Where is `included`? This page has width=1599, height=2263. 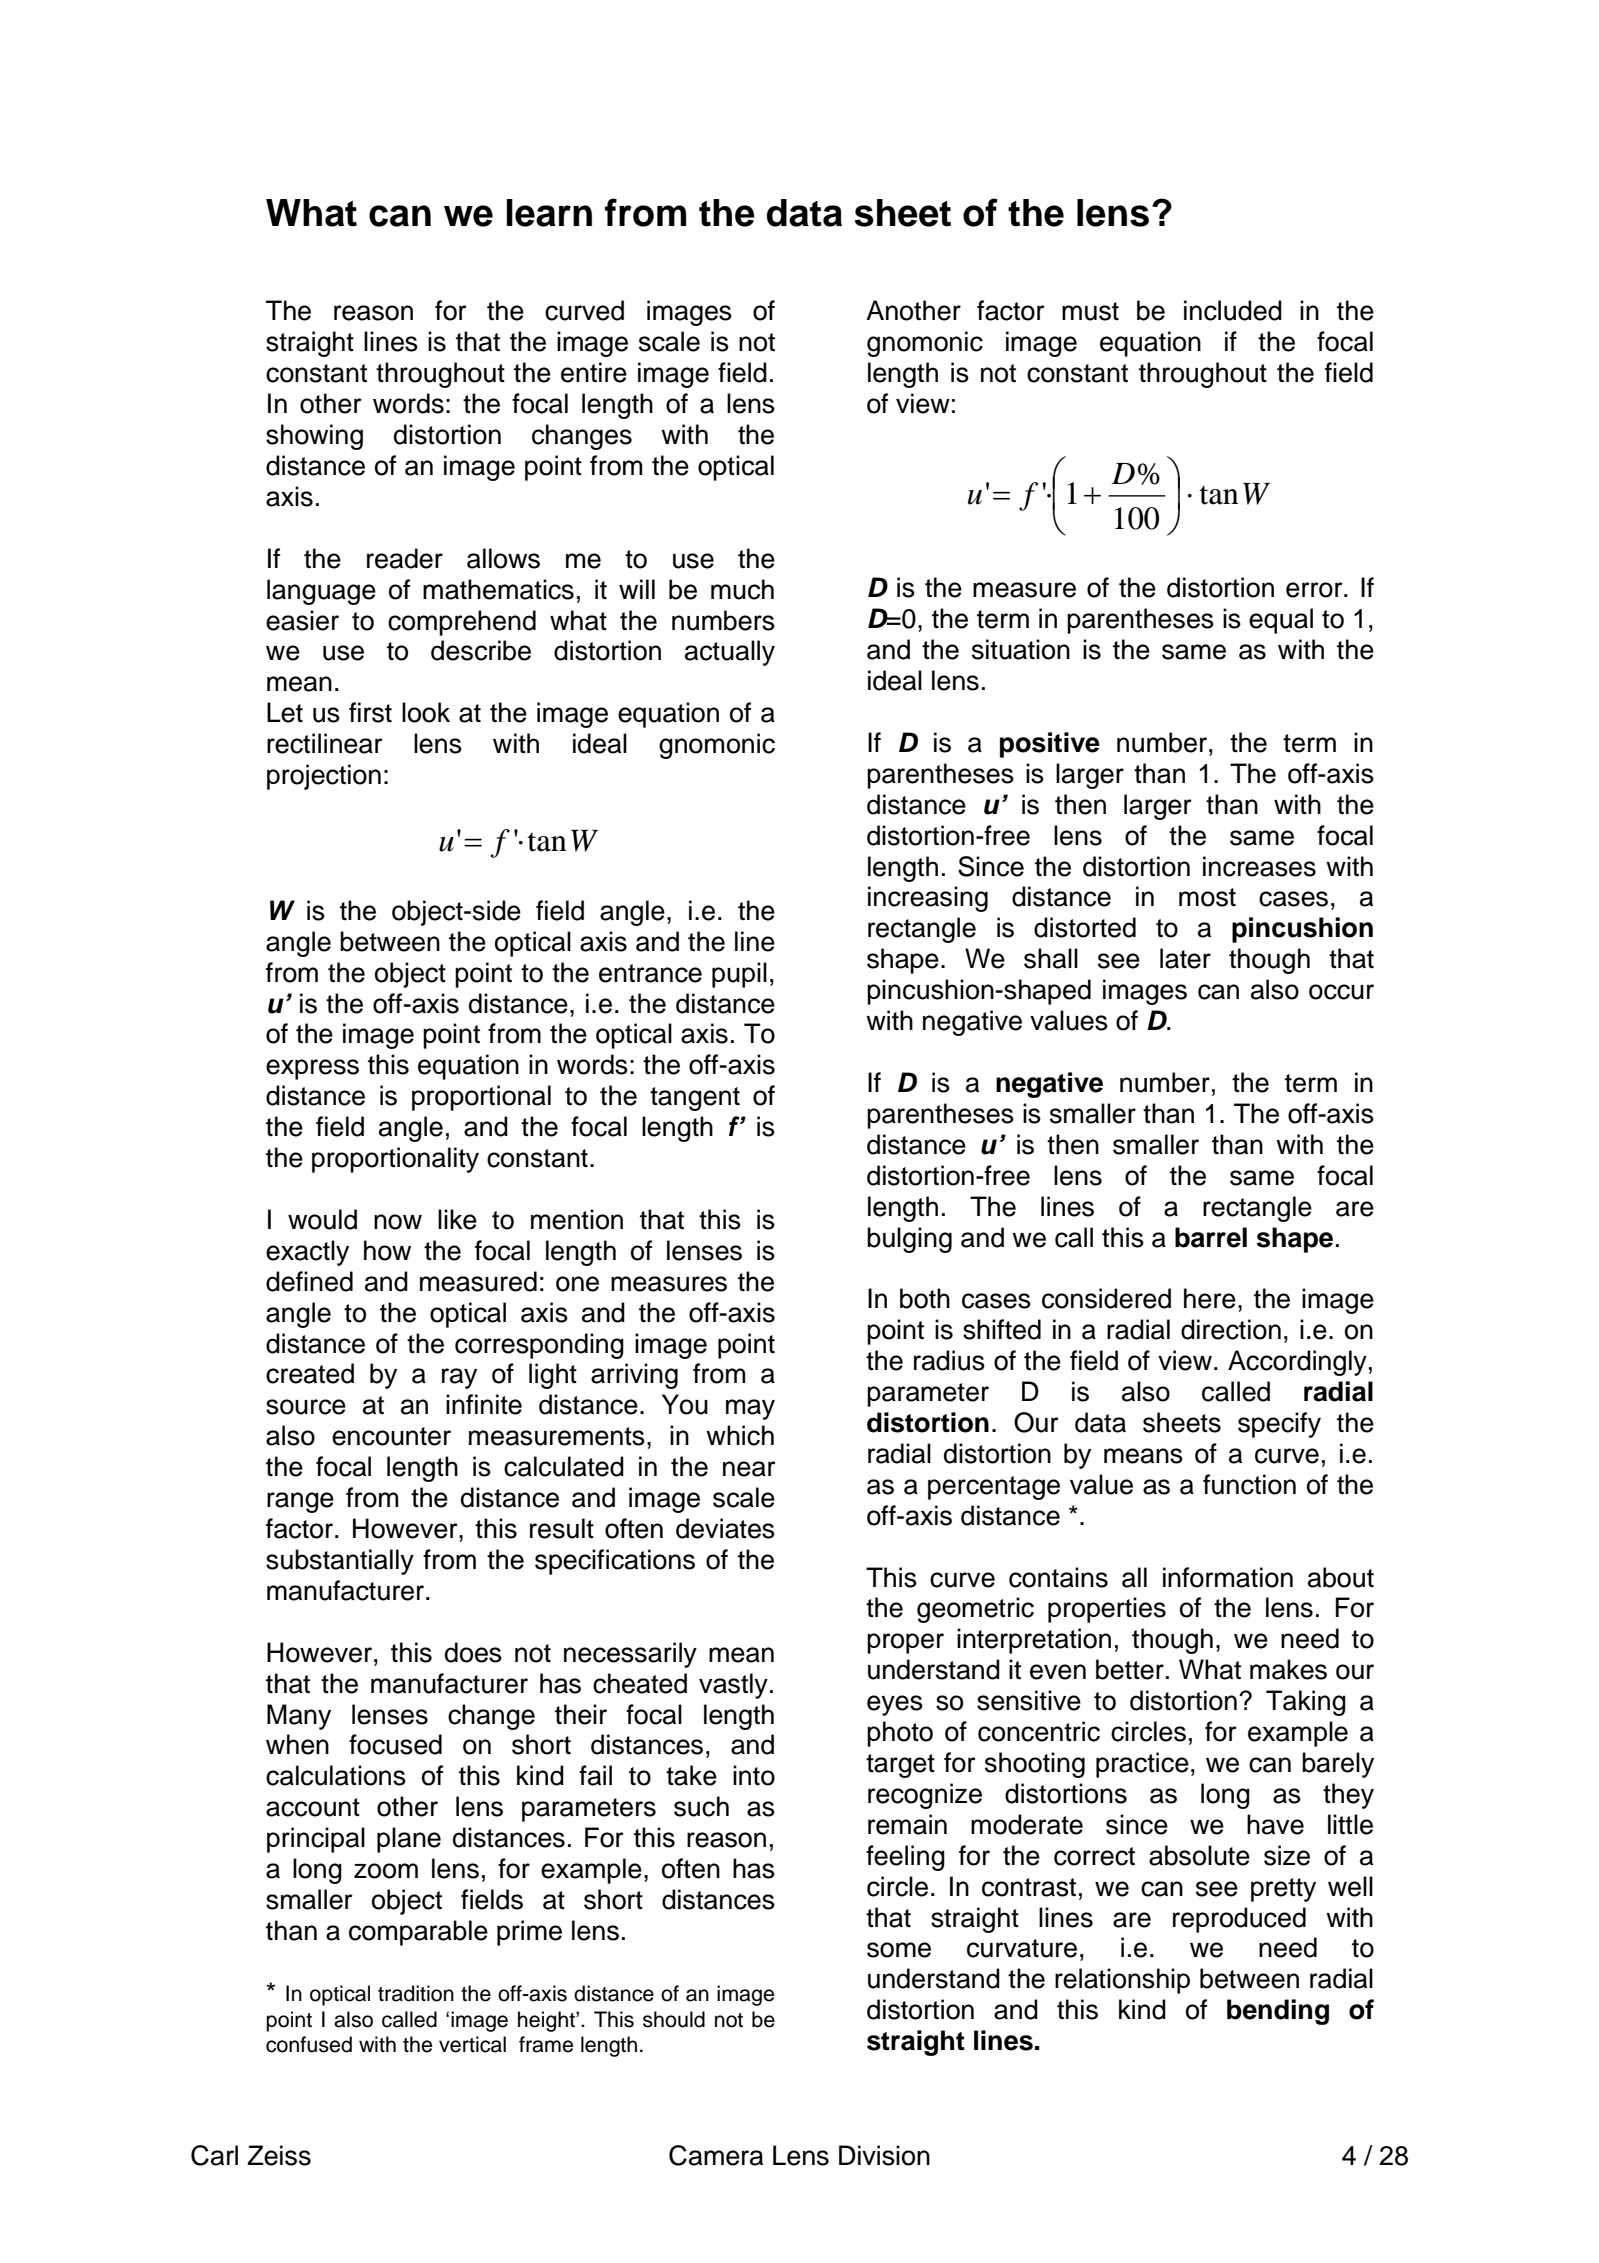 included is located at coordinates (1233, 310).
